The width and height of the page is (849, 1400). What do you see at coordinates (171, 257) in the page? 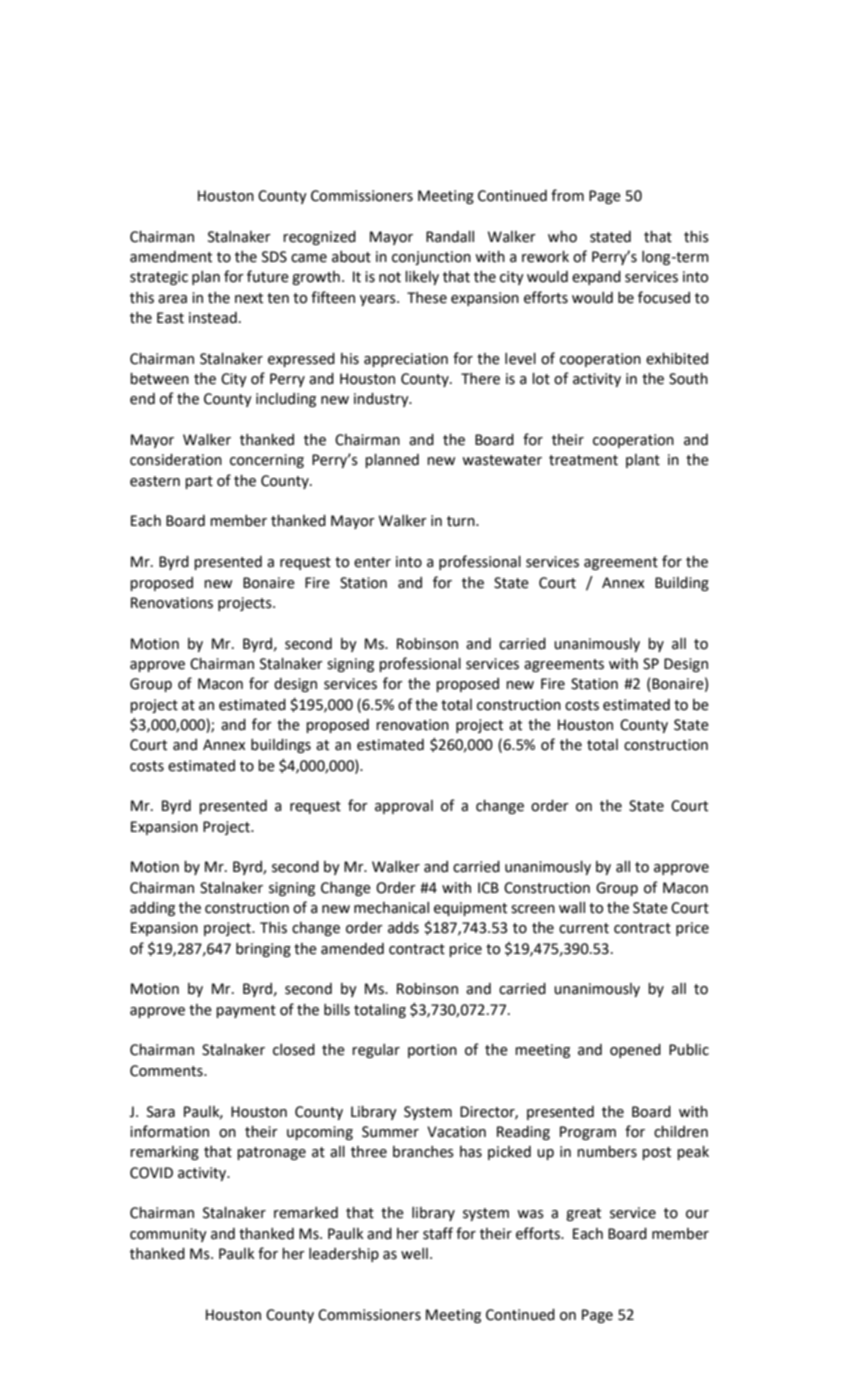
I see `amendment` at bounding box center [171, 257].
